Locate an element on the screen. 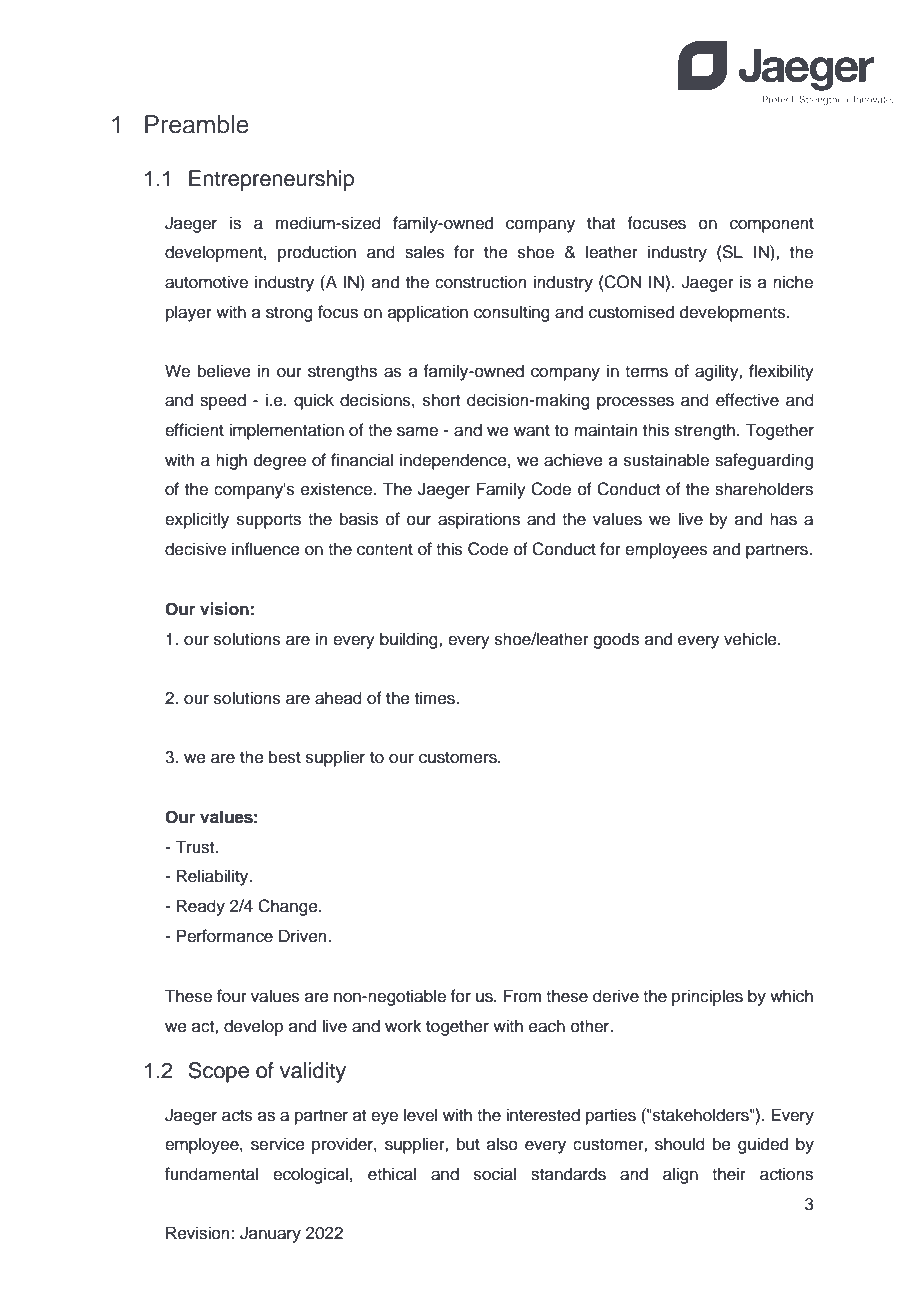 This screenshot has width=924, height=1308. shareholders is located at coordinates (764, 489).
